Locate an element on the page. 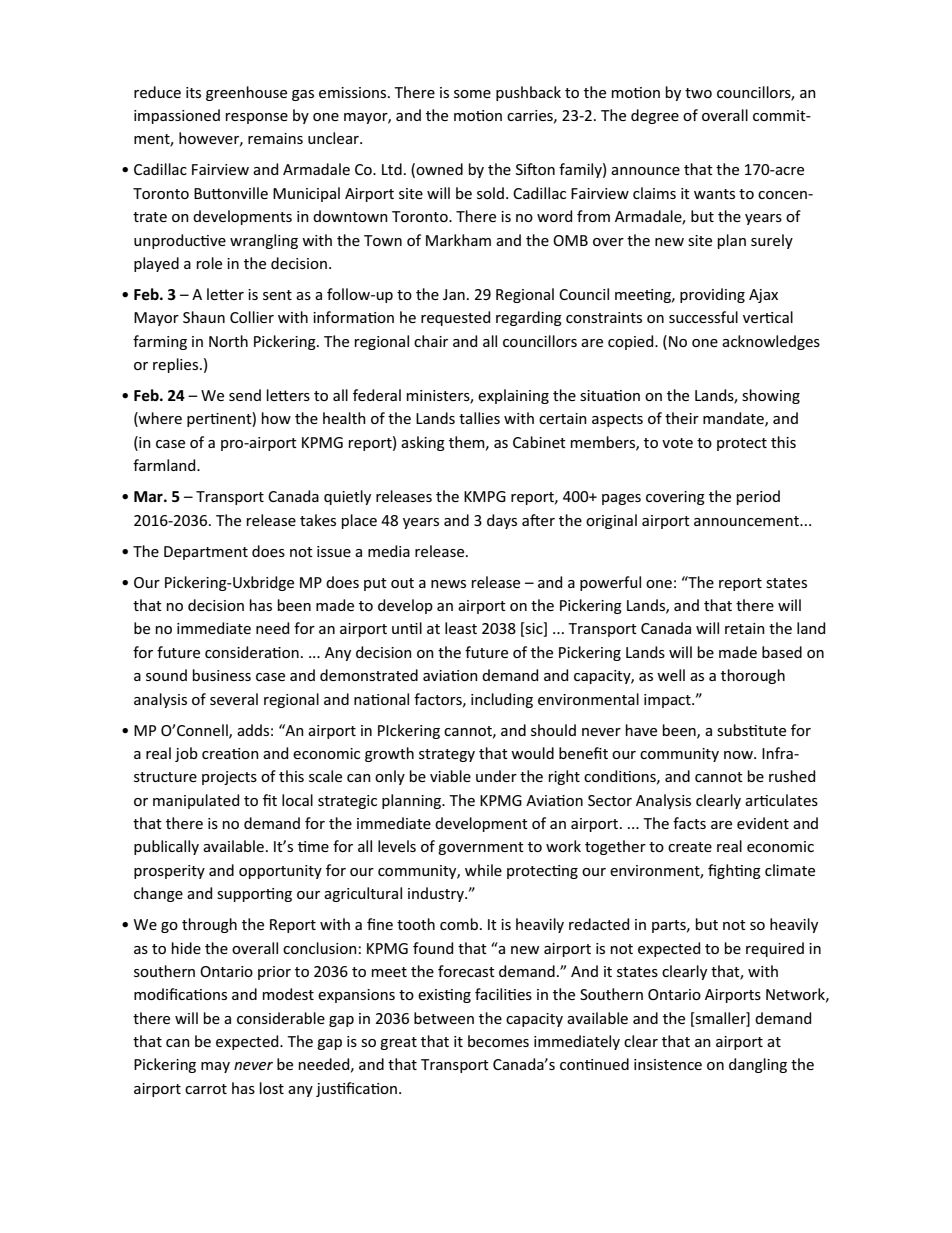  becomes is located at coordinates (498, 1041).
